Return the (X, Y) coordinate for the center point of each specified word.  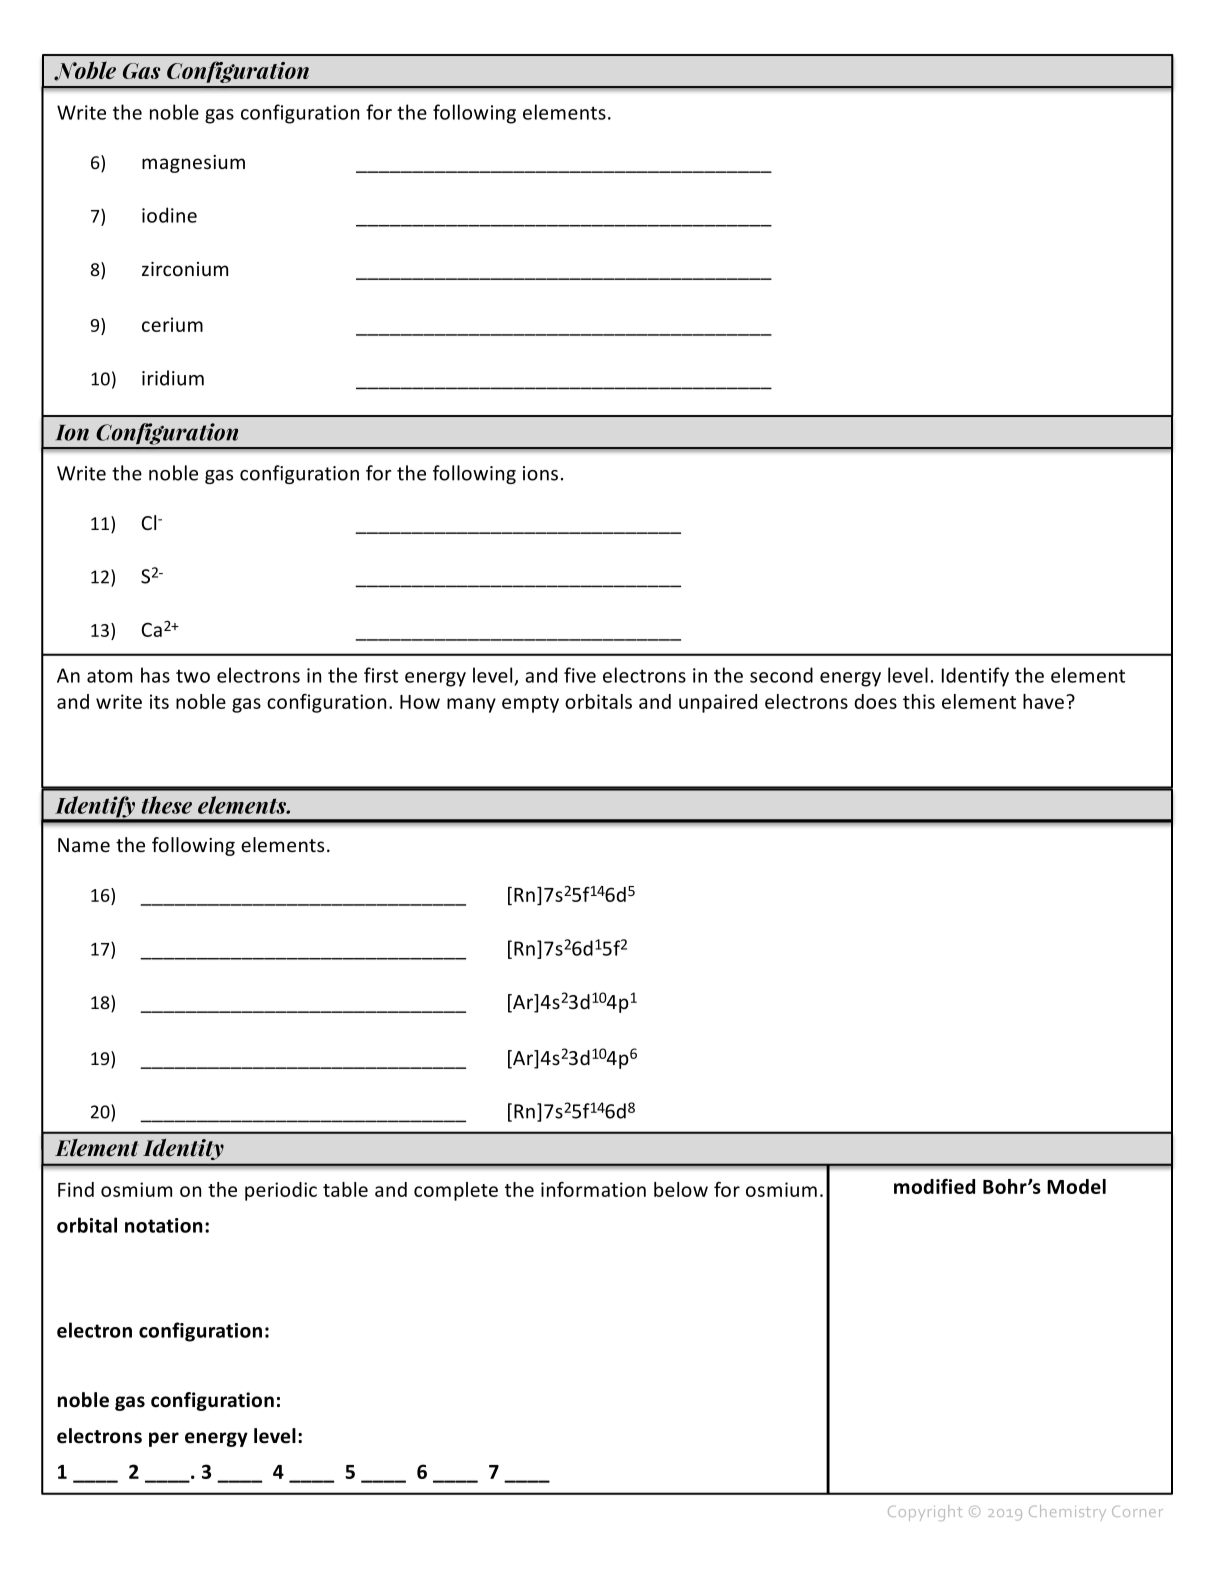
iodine (169, 215)
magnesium (193, 164)
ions (540, 473)
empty (530, 704)
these (166, 805)
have (1043, 701)
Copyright (925, 1513)
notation (164, 1225)
